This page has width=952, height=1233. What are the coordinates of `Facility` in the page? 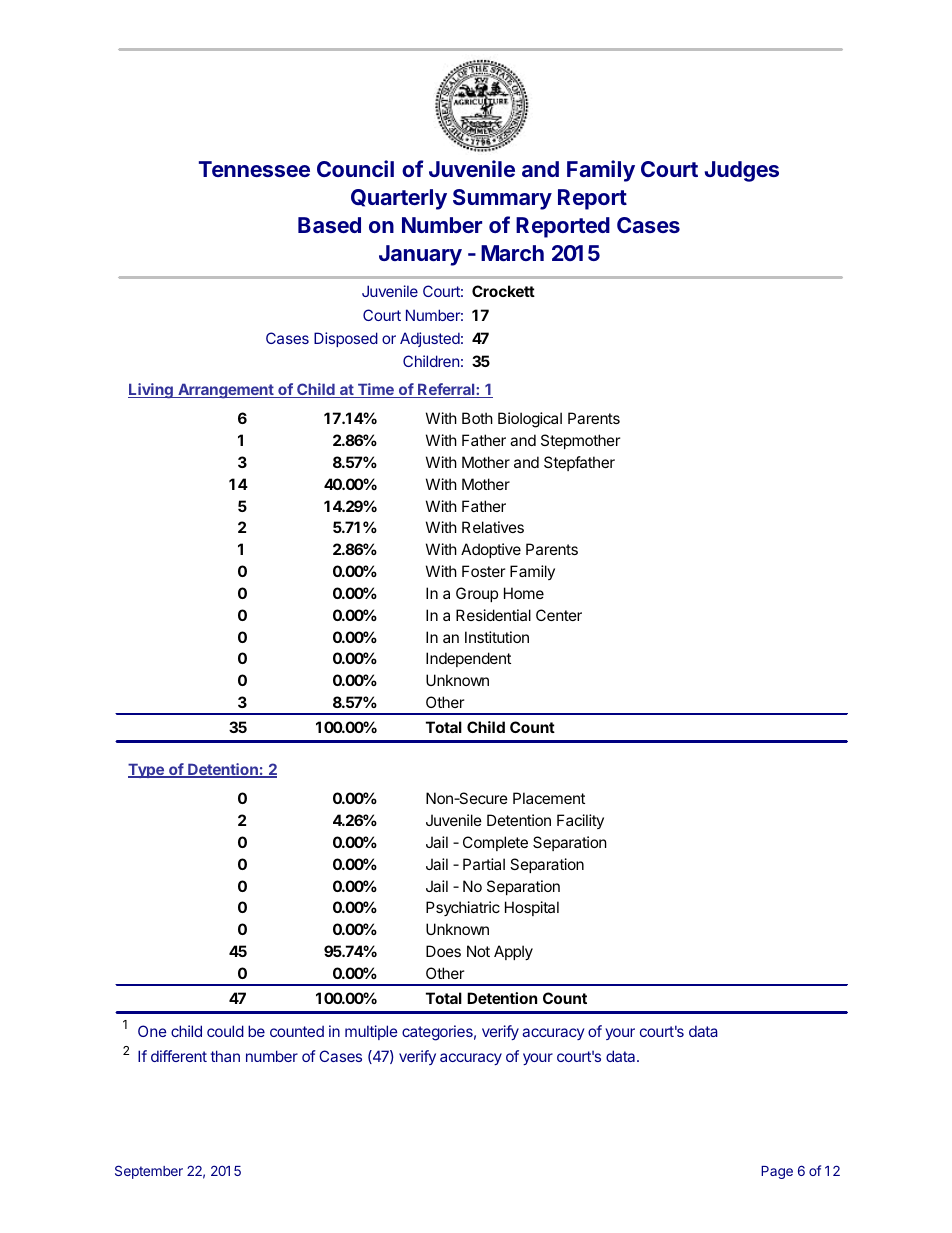 It's located at (580, 821).
